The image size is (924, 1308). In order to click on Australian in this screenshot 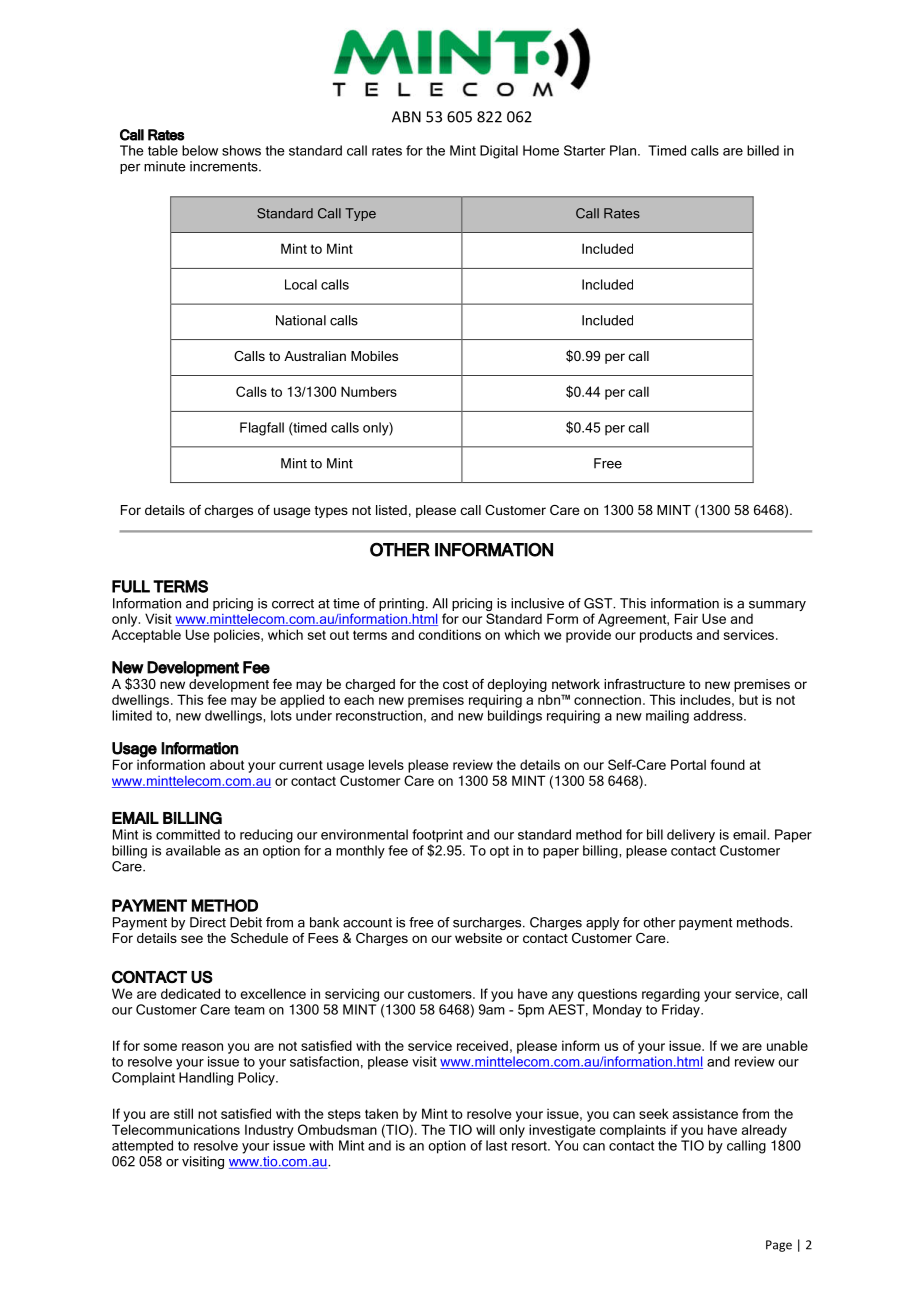, I will do `click(315, 356)`.
